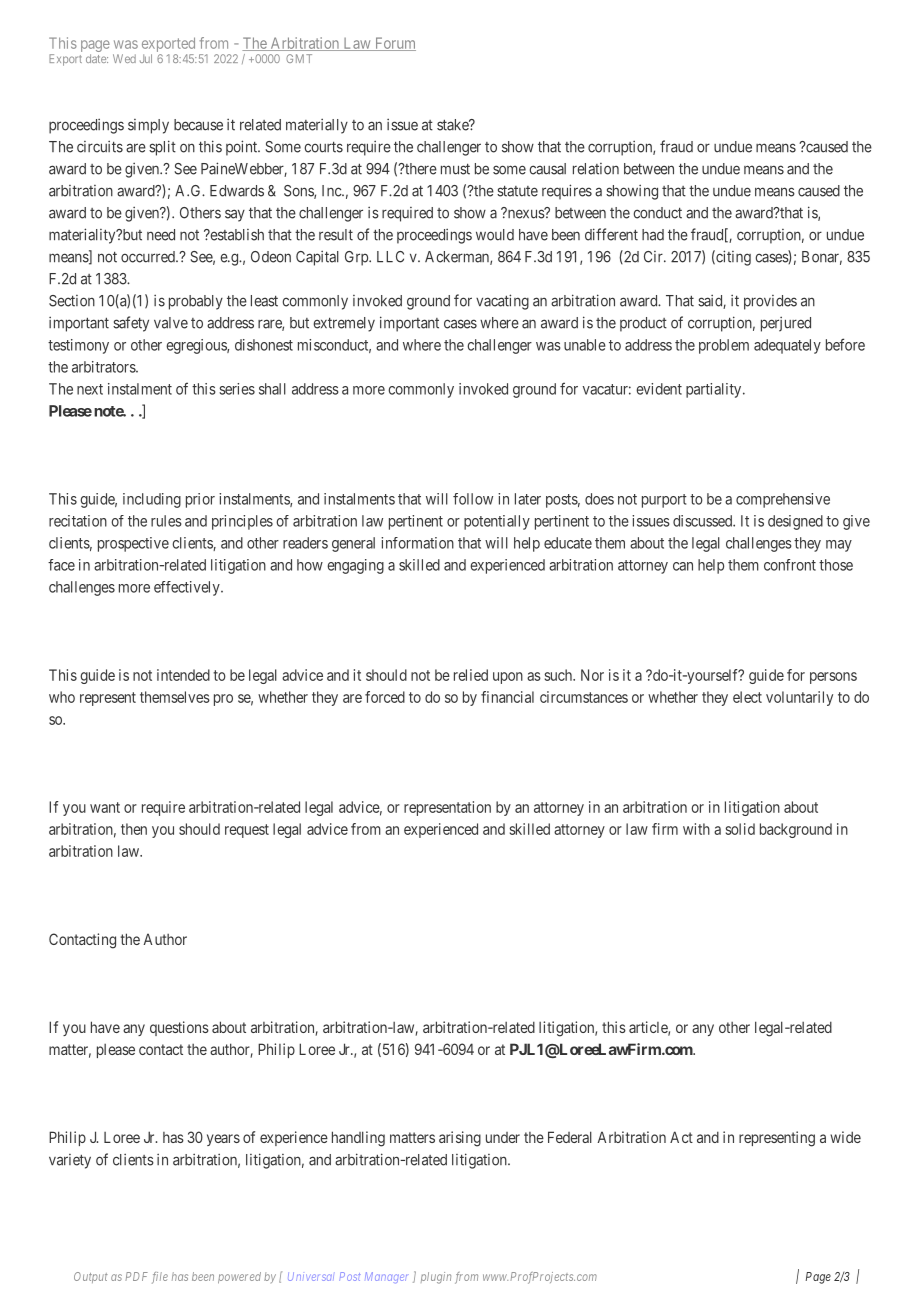 This page has height=1308, width=924. What do you see at coordinates (160, 1278) in the page?
I see `file` at bounding box center [160, 1278].
